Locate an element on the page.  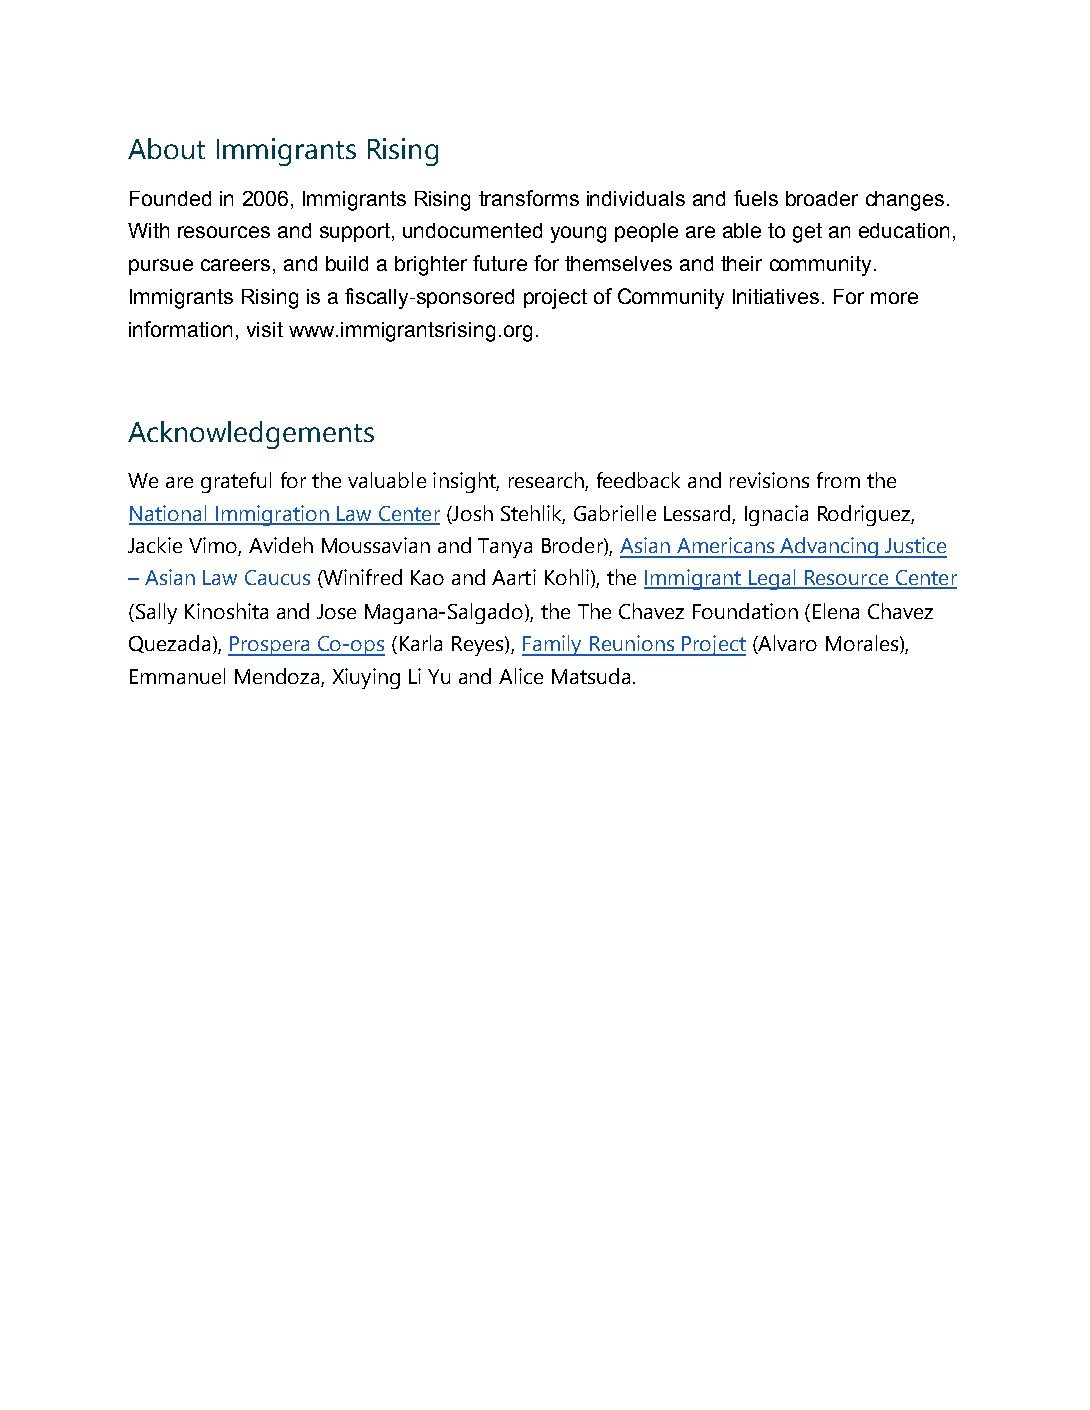
careers is located at coordinates (235, 265).
